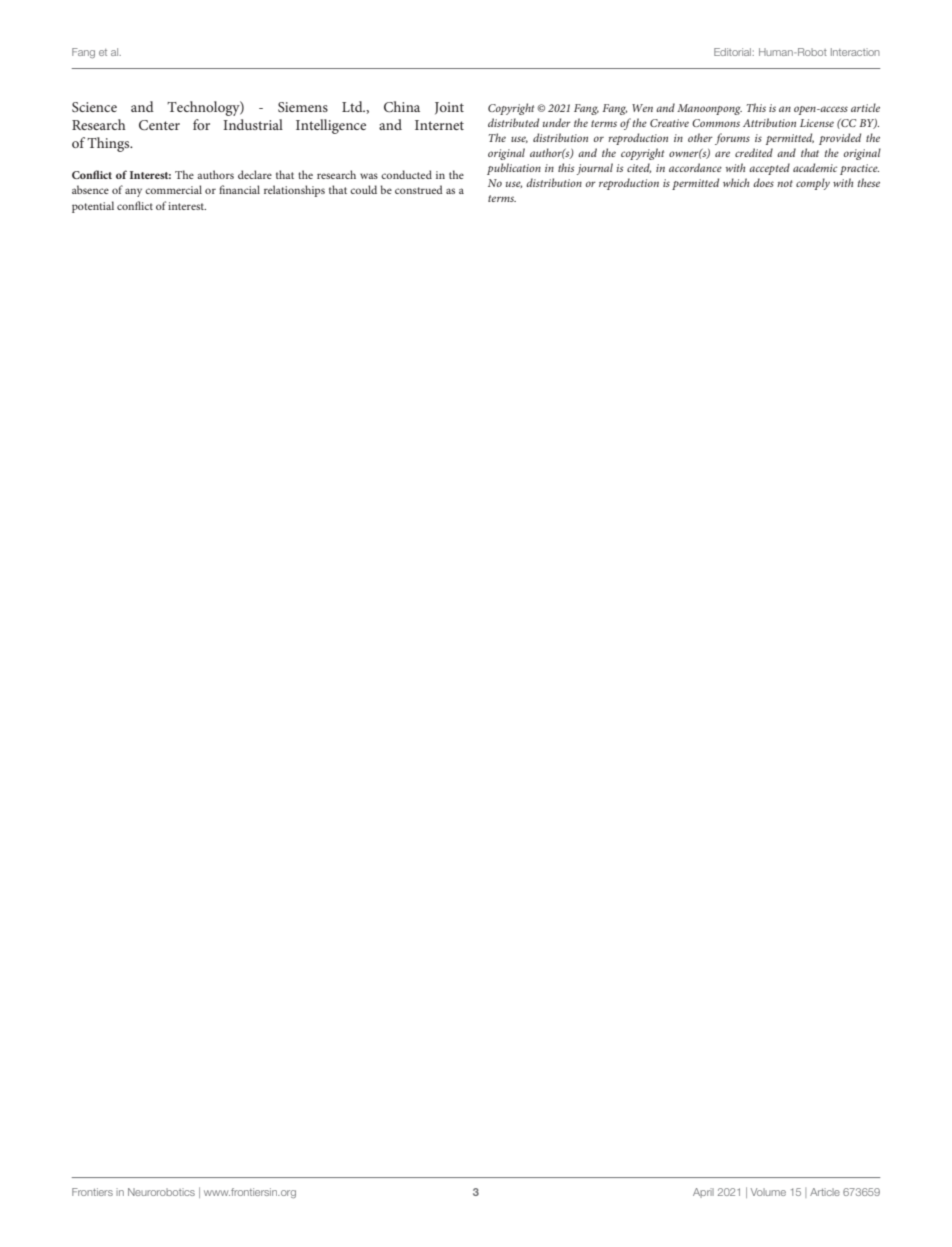 This screenshot has height=1247, width=952. What do you see at coordinates (93, 207) in the screenshot?
I see `potential` at bounding box center [93, 207].
